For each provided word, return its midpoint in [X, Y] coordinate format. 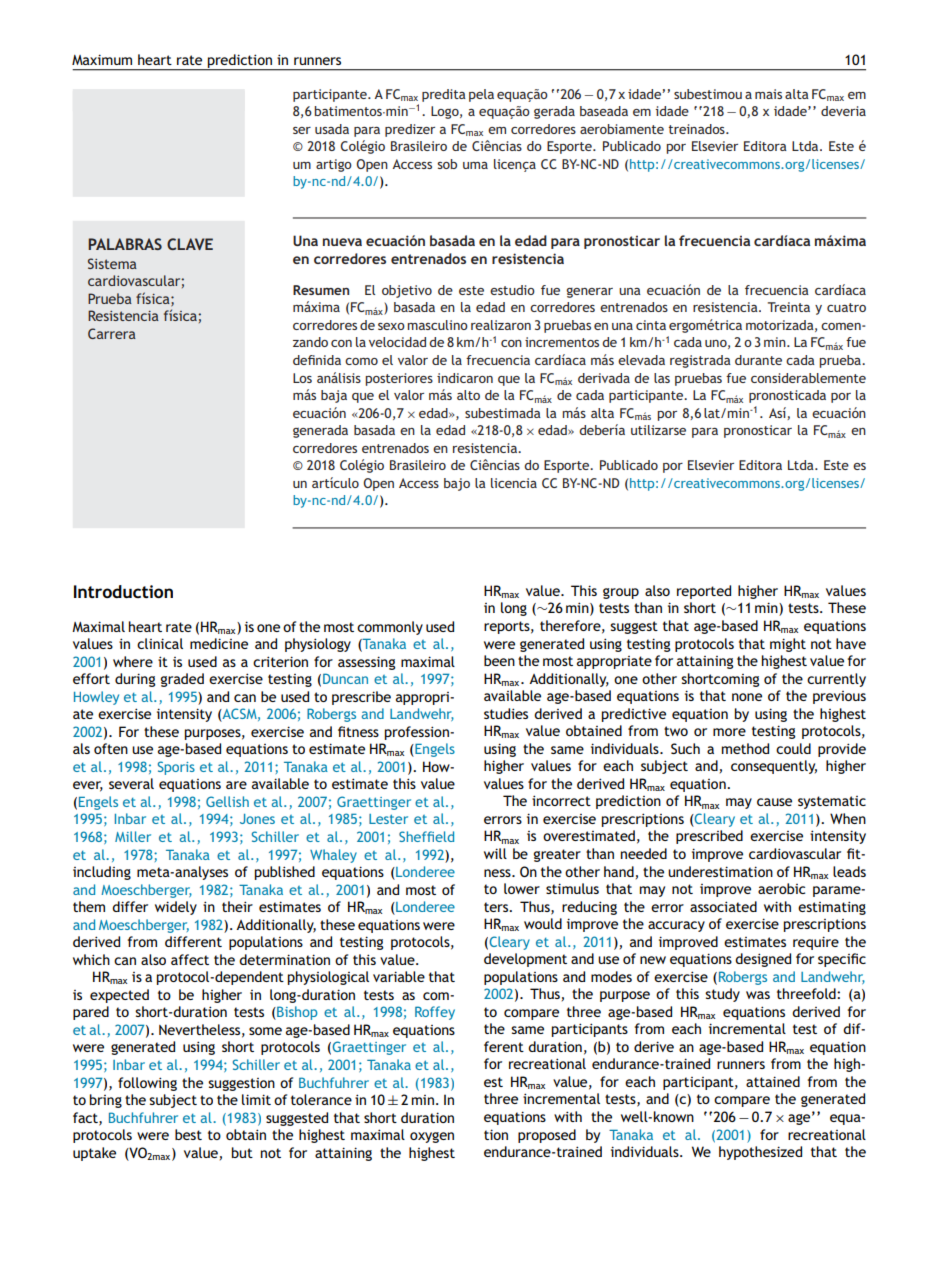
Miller [133, 836]
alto [468, 395]
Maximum [102, 59]
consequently [774, 767]
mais [768, 94]
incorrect [561, 800]
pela [481, 95]
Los [302, 378]
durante [758, 360]
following [147, 1084]
